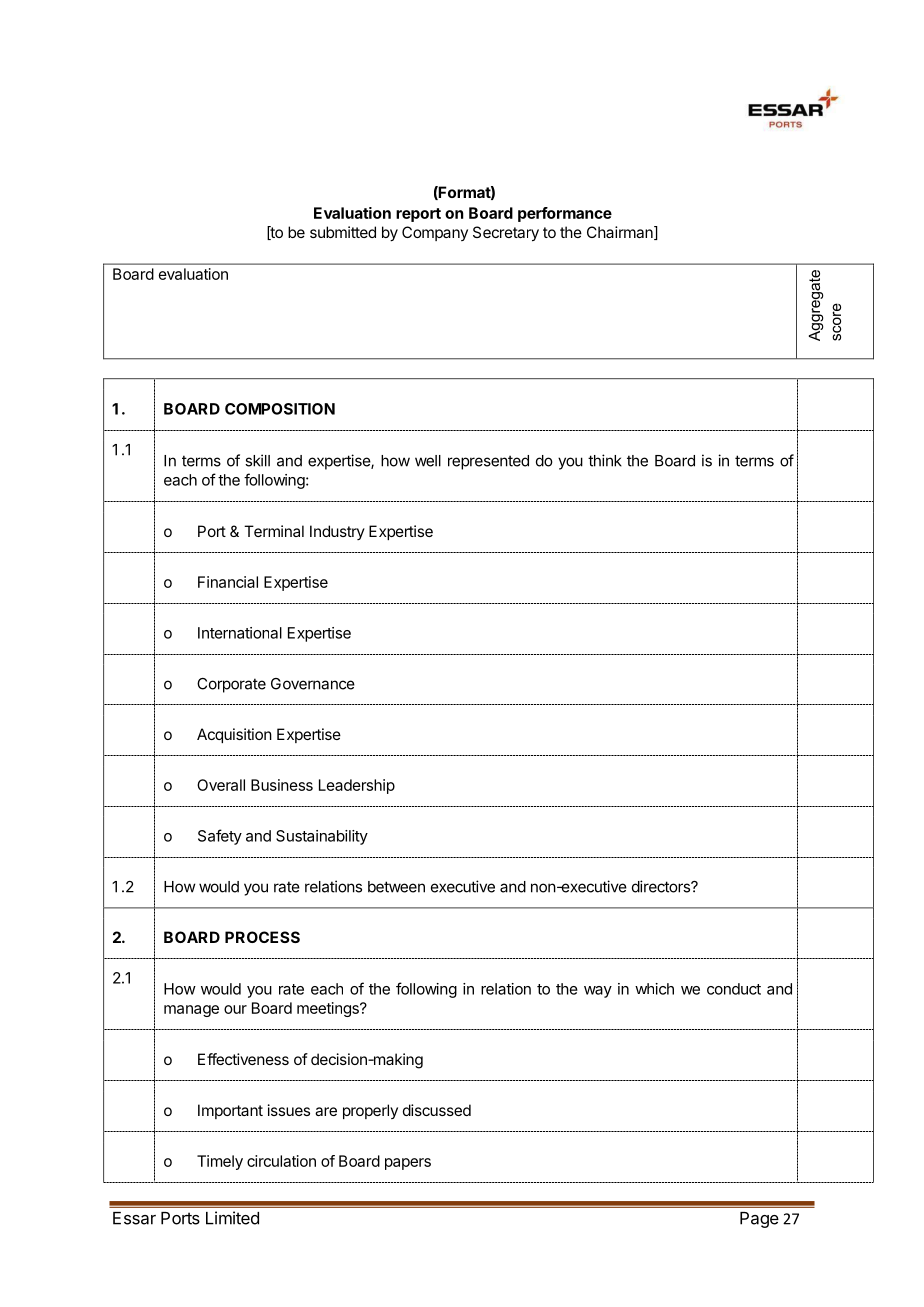  I want to click on submitted, so click(343, 232).
